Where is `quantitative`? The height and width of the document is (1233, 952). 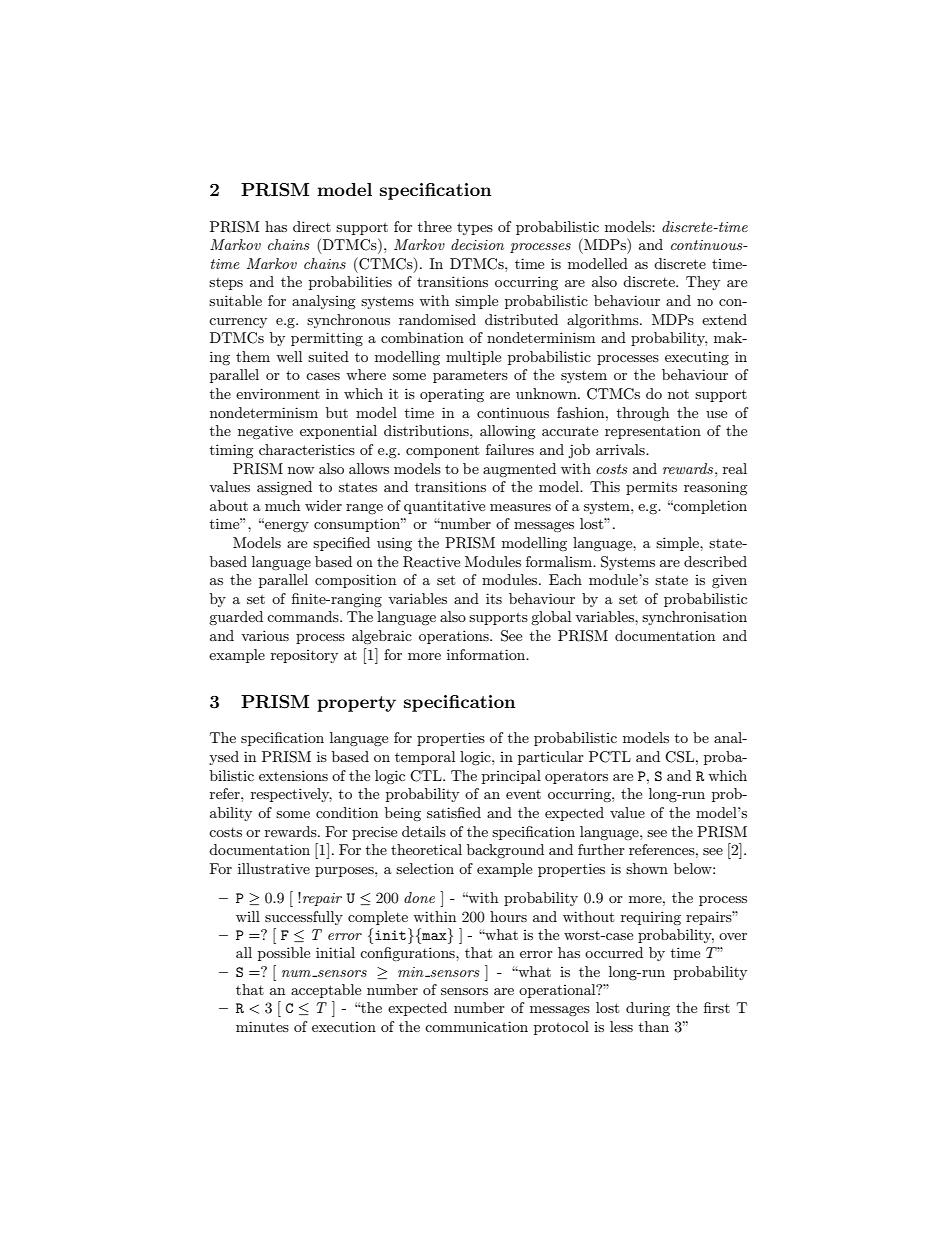 quantitative is located at coordinates (444, 507).
